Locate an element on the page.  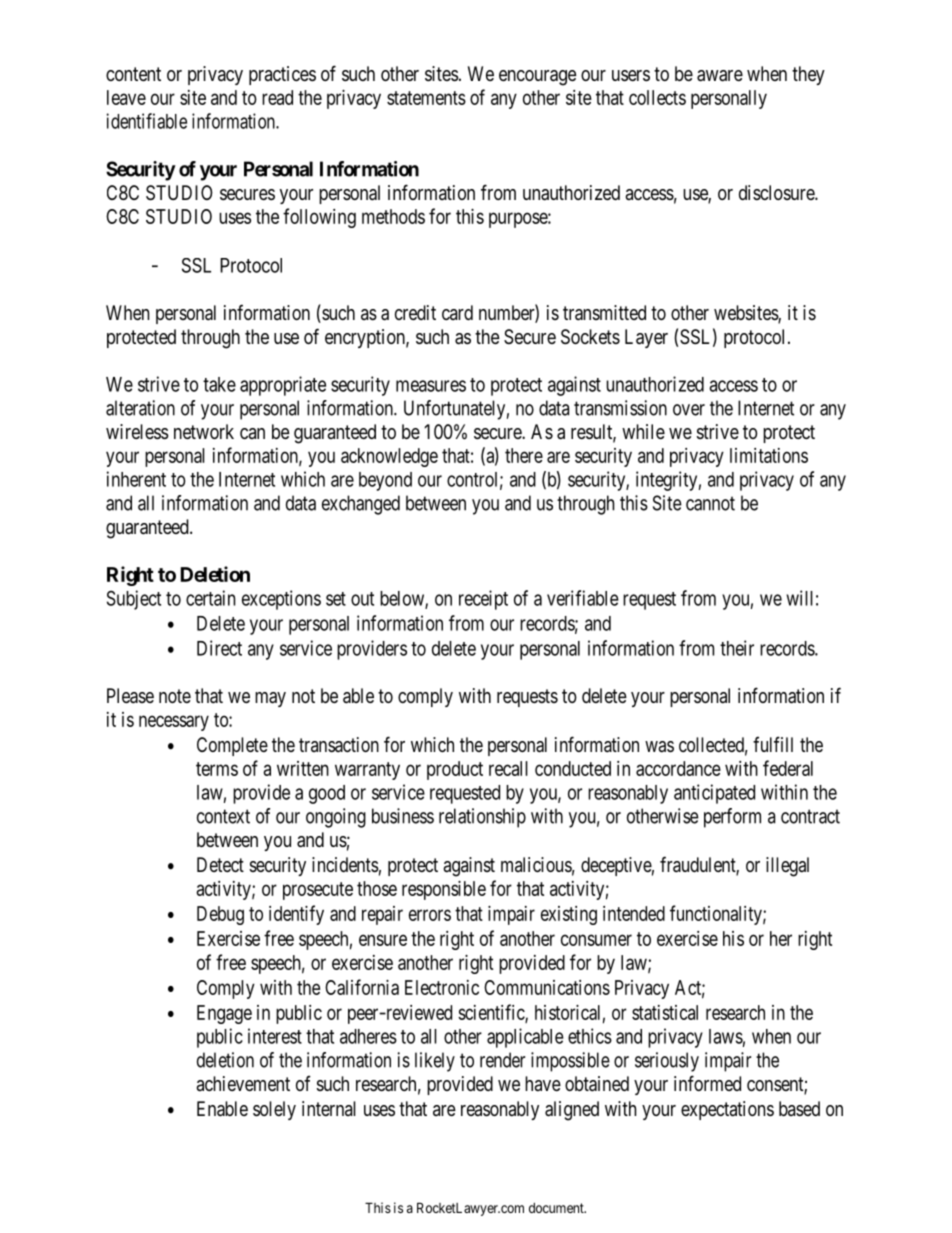
expectations is located at coordinates (727, 1110).
